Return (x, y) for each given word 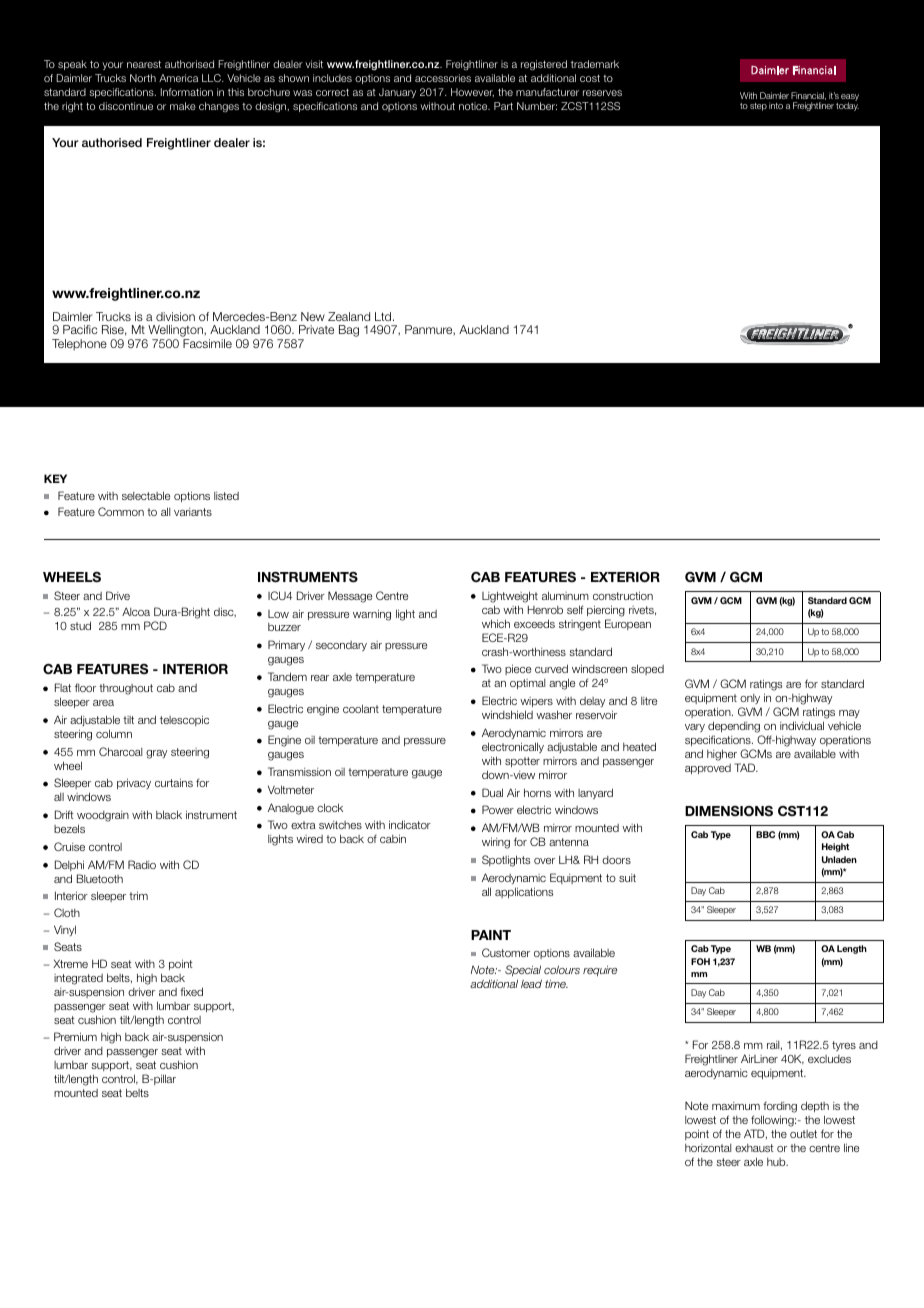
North (143, 78)
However (472, 92)
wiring (496, 843)
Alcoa (136, 611)
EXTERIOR (625, 577)
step (758, 107)
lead (531, 983)
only (750, 699)
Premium (75, 1036)
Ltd (384, 316)
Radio (142, 864)
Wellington (175, 332)
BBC (765, 834)
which (496, 623)
